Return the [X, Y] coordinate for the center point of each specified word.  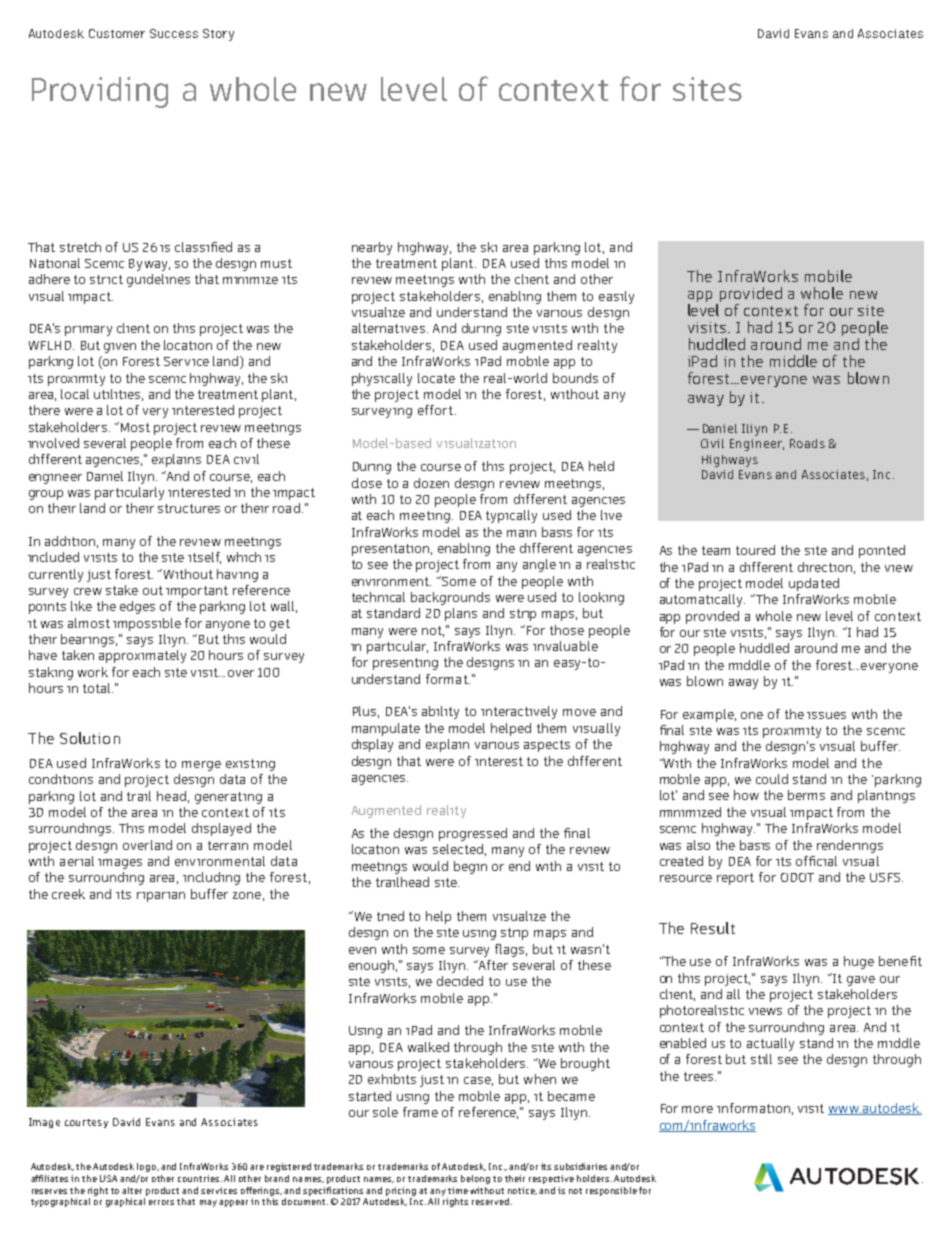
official [816, 861]
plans [461, 614]
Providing [100, 92]
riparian [161, 897]
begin [470, 867]
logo [148, 1167]
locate [436, 378]
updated [814, 584]
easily [616, 297]
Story [218, 35]
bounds [575, 378]
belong [475, 1179]
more [697, 1109]
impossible [147, 624]
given [120, 348]
